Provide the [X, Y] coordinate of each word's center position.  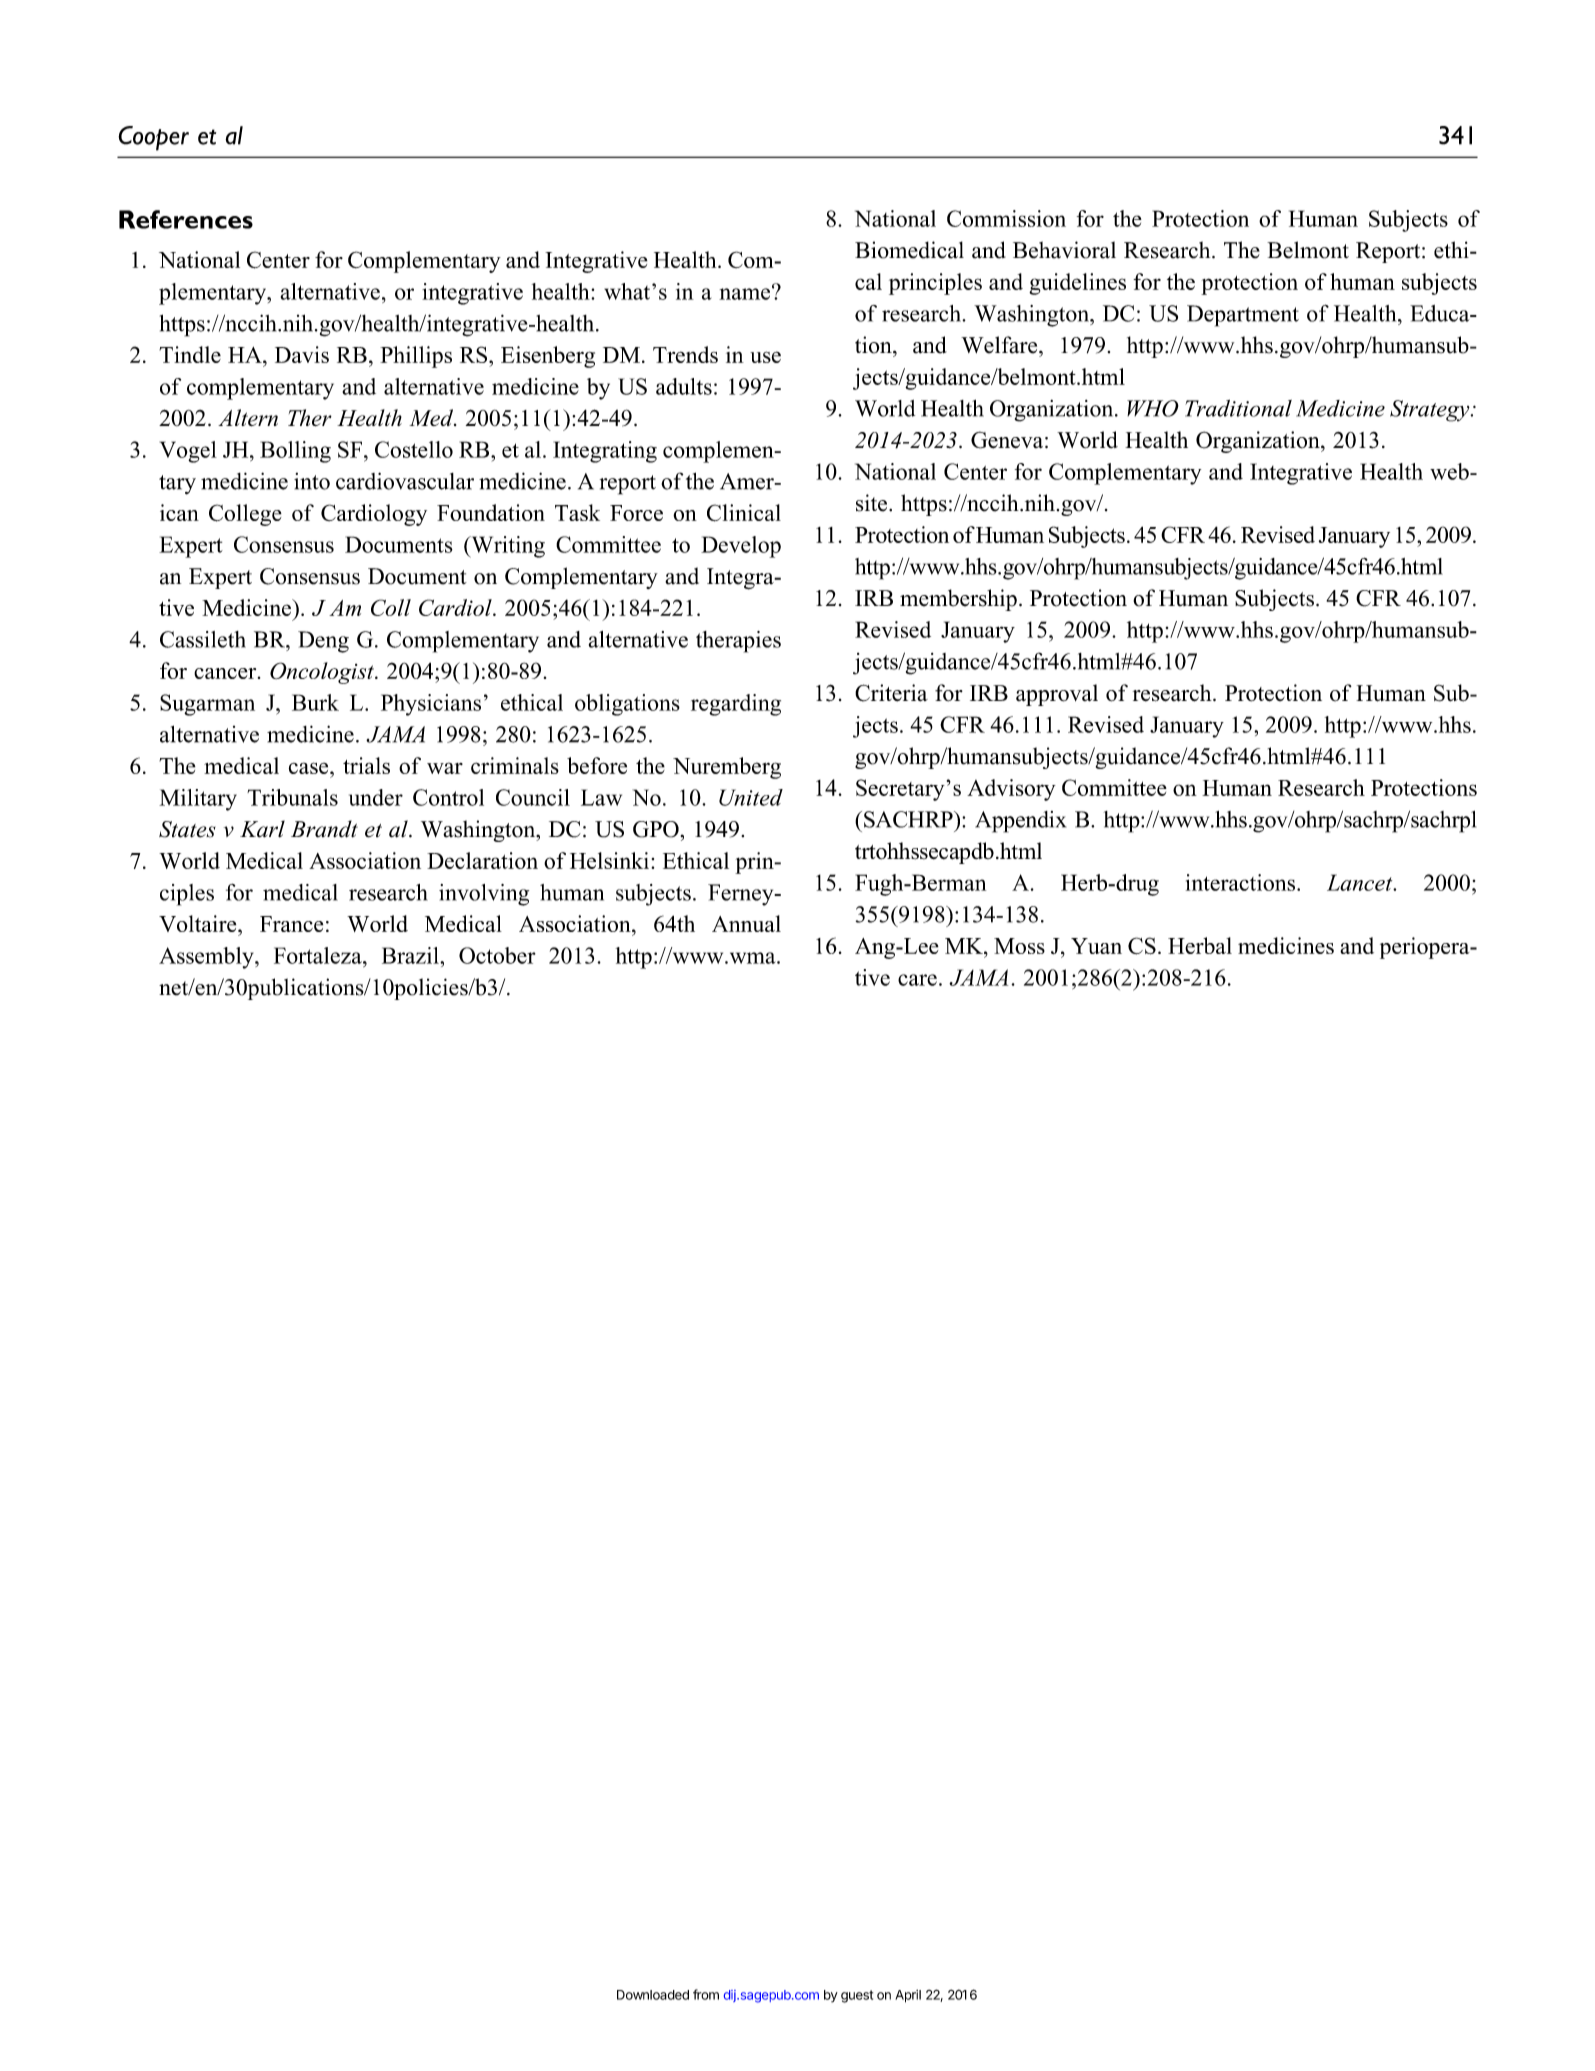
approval [1057, 695]
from [706, 1994]
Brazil [411, 955]
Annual [746, 923]
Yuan [1096, 946]
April [908, 1996]
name [746, 293]
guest [857, 1996]
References [186, 219]
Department [1243, 316]
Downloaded [653, 1995]
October [497, 955]
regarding [736, 705]
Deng [323, 642]
